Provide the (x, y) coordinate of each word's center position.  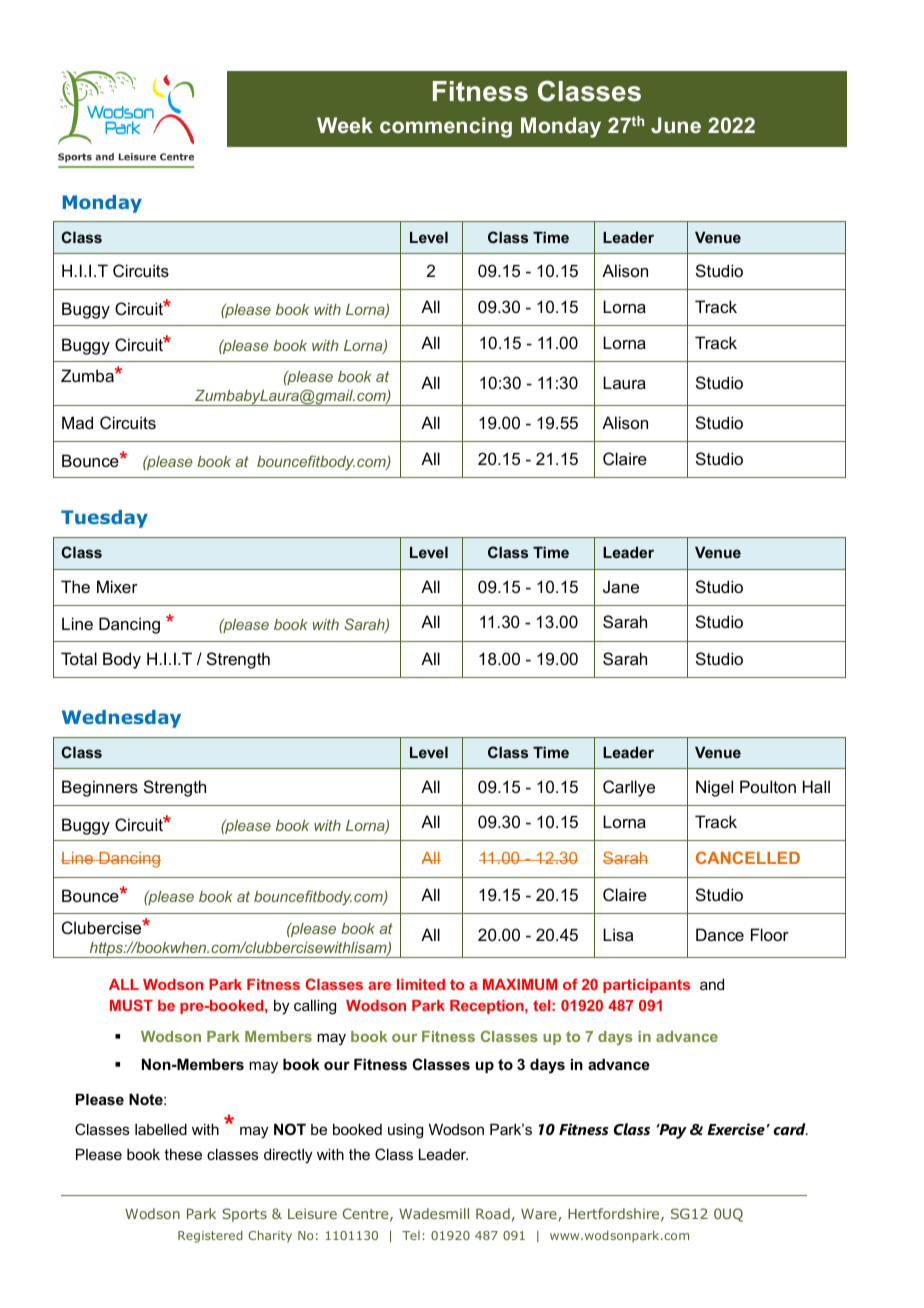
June (676, 125)
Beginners (100, 788)
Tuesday (104, 519)
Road (493, 1213)
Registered (210, 1236)
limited (421, 984)
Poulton (768, 786)
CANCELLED (748, 857)
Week (345, 125)
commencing (446, 127)
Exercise (736, 1129)
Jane (621, 586)
